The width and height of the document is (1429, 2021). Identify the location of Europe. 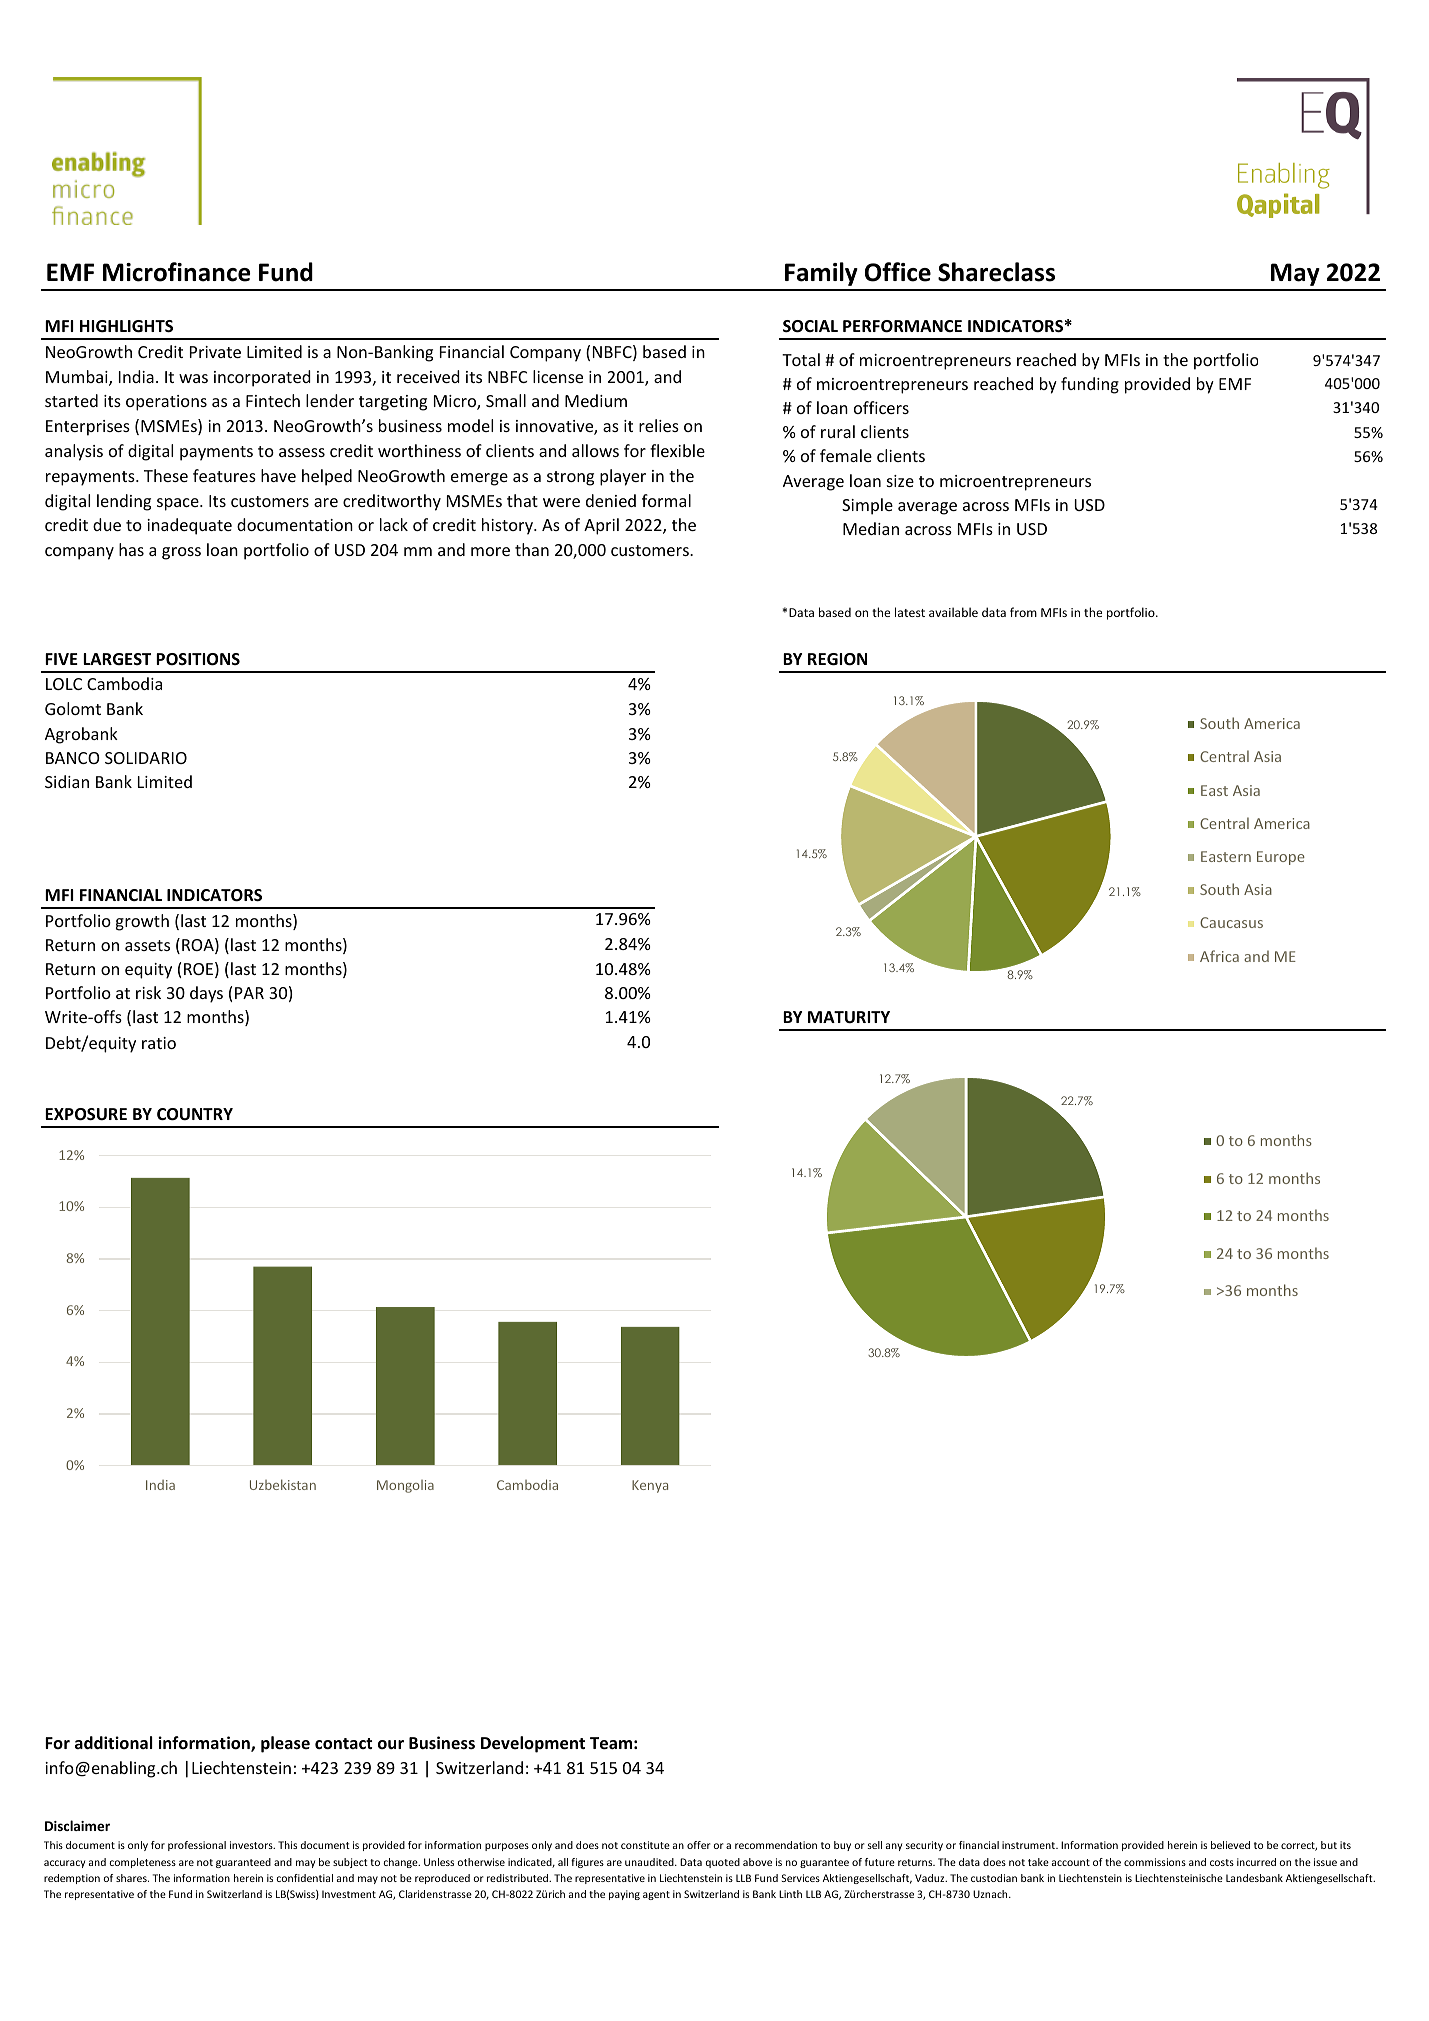
(1281, 858).
